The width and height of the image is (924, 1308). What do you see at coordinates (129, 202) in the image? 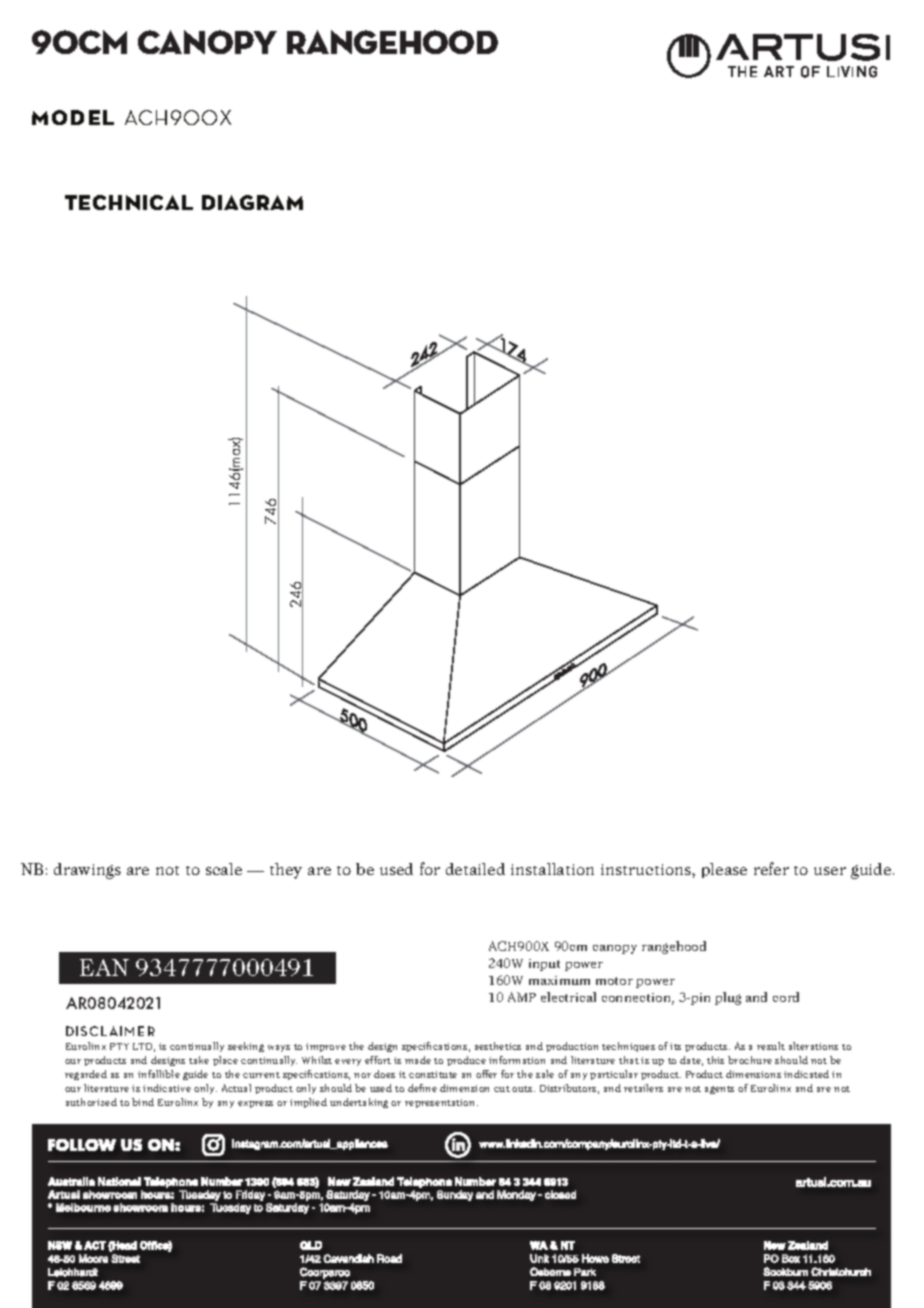
I see `TECHNICAL` at bounding box center [129, 202].
